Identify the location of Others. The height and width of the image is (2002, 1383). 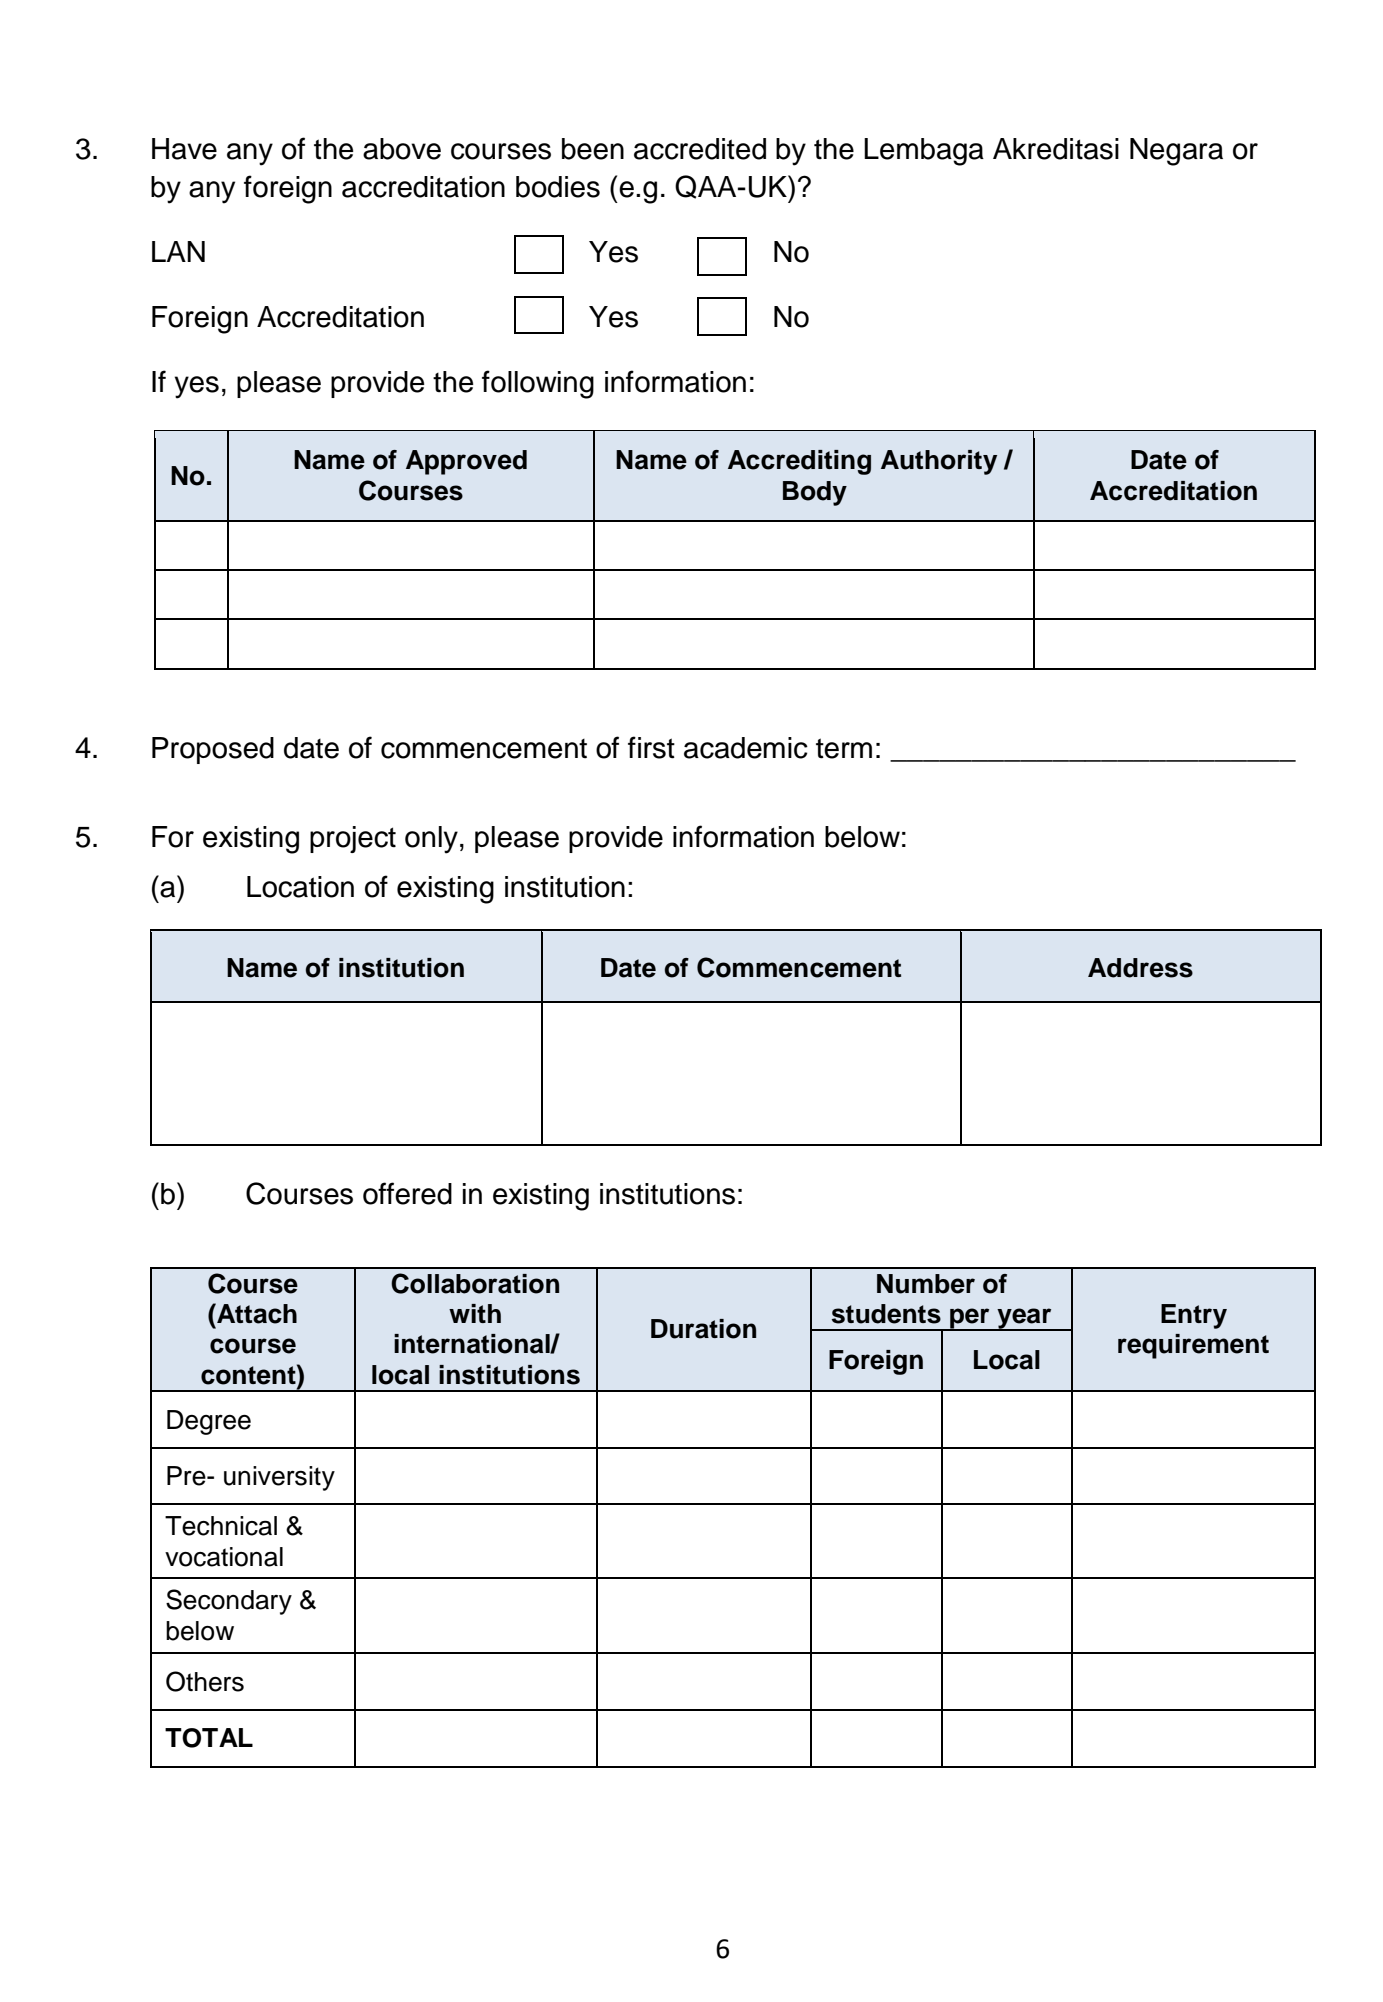
(205, 1681).
